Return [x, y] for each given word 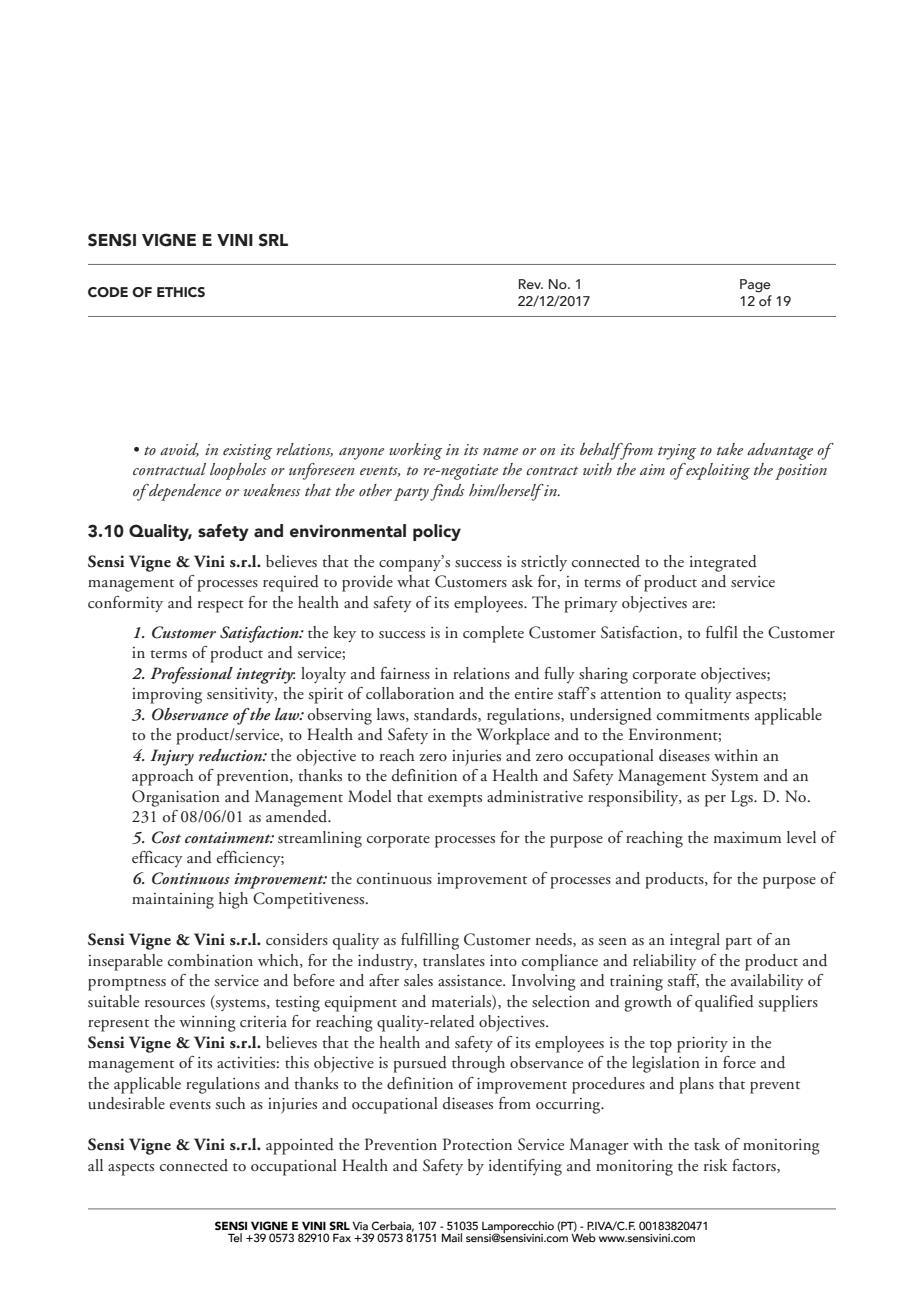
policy [437, 532]
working [415, 451]
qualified [724, 1003]
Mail [452, 1237]
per [715, 801]
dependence [184, 492]
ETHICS [181, 292]
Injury [172, 757]
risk [716, 1165]
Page [755, 286]
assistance [471, 980]
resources [175, 1004]
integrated [723, 563]
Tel [235, 1237]
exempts [455, 800]
